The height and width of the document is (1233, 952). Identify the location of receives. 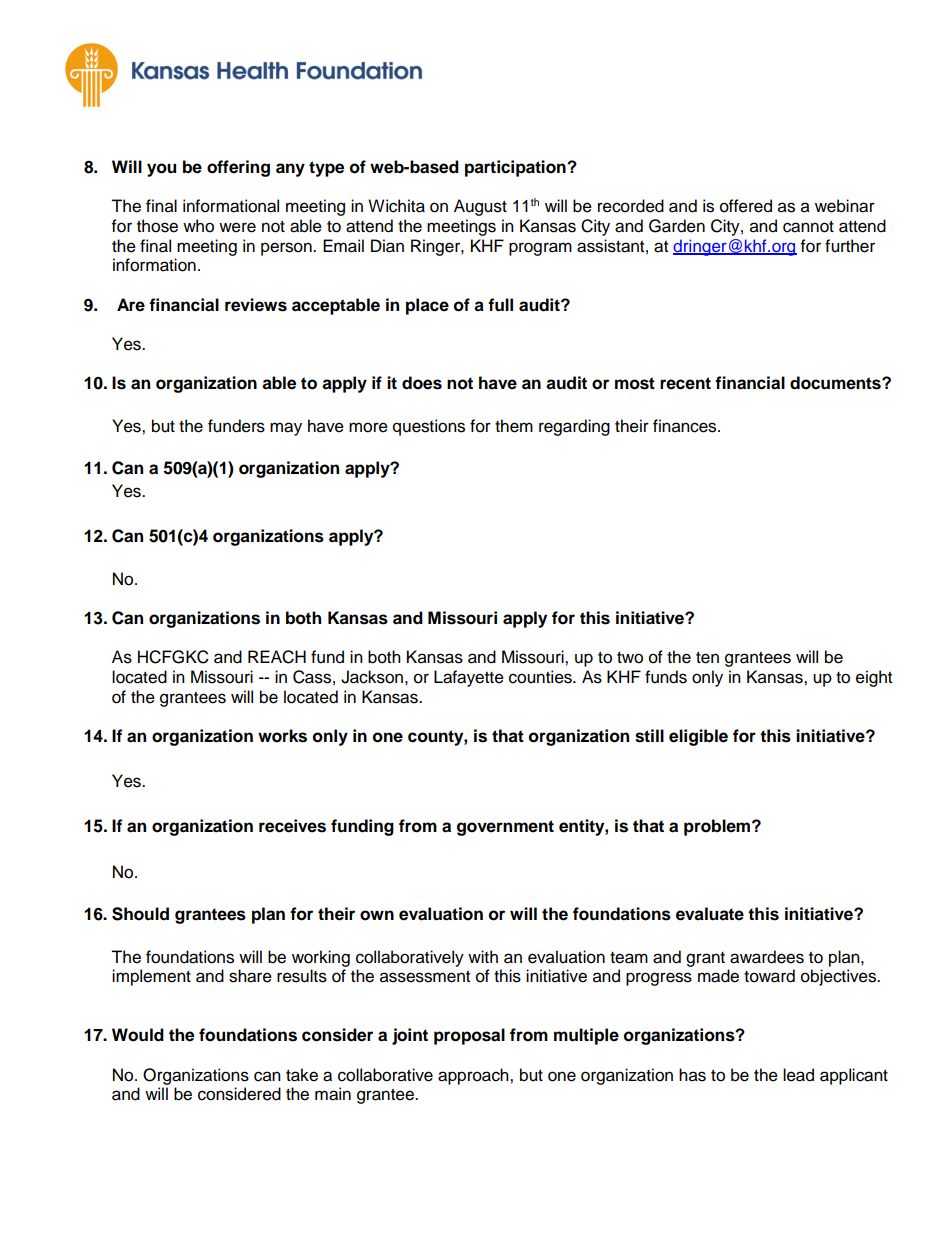
(292, 826).
